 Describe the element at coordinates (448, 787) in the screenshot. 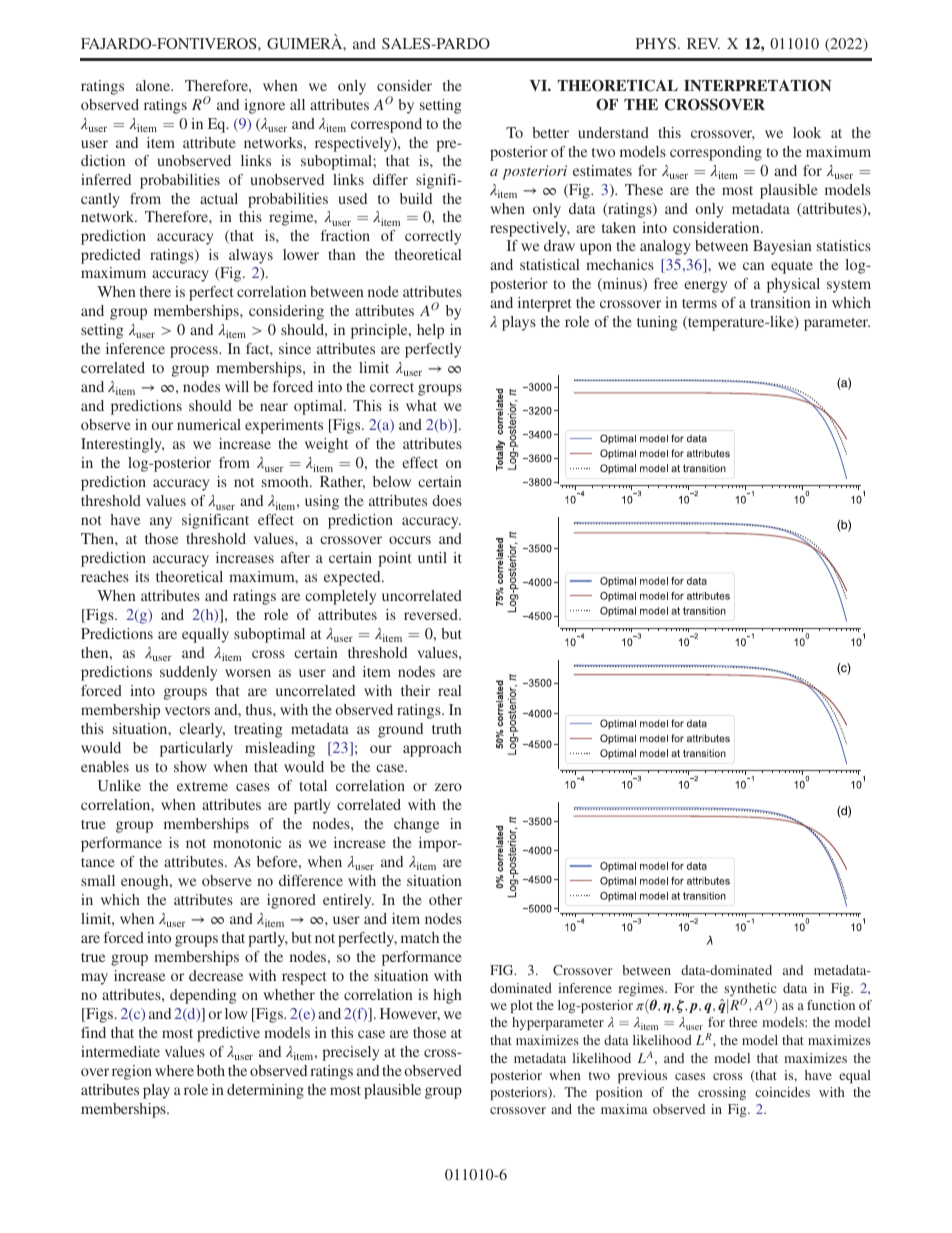

I see `zero` at that location.
